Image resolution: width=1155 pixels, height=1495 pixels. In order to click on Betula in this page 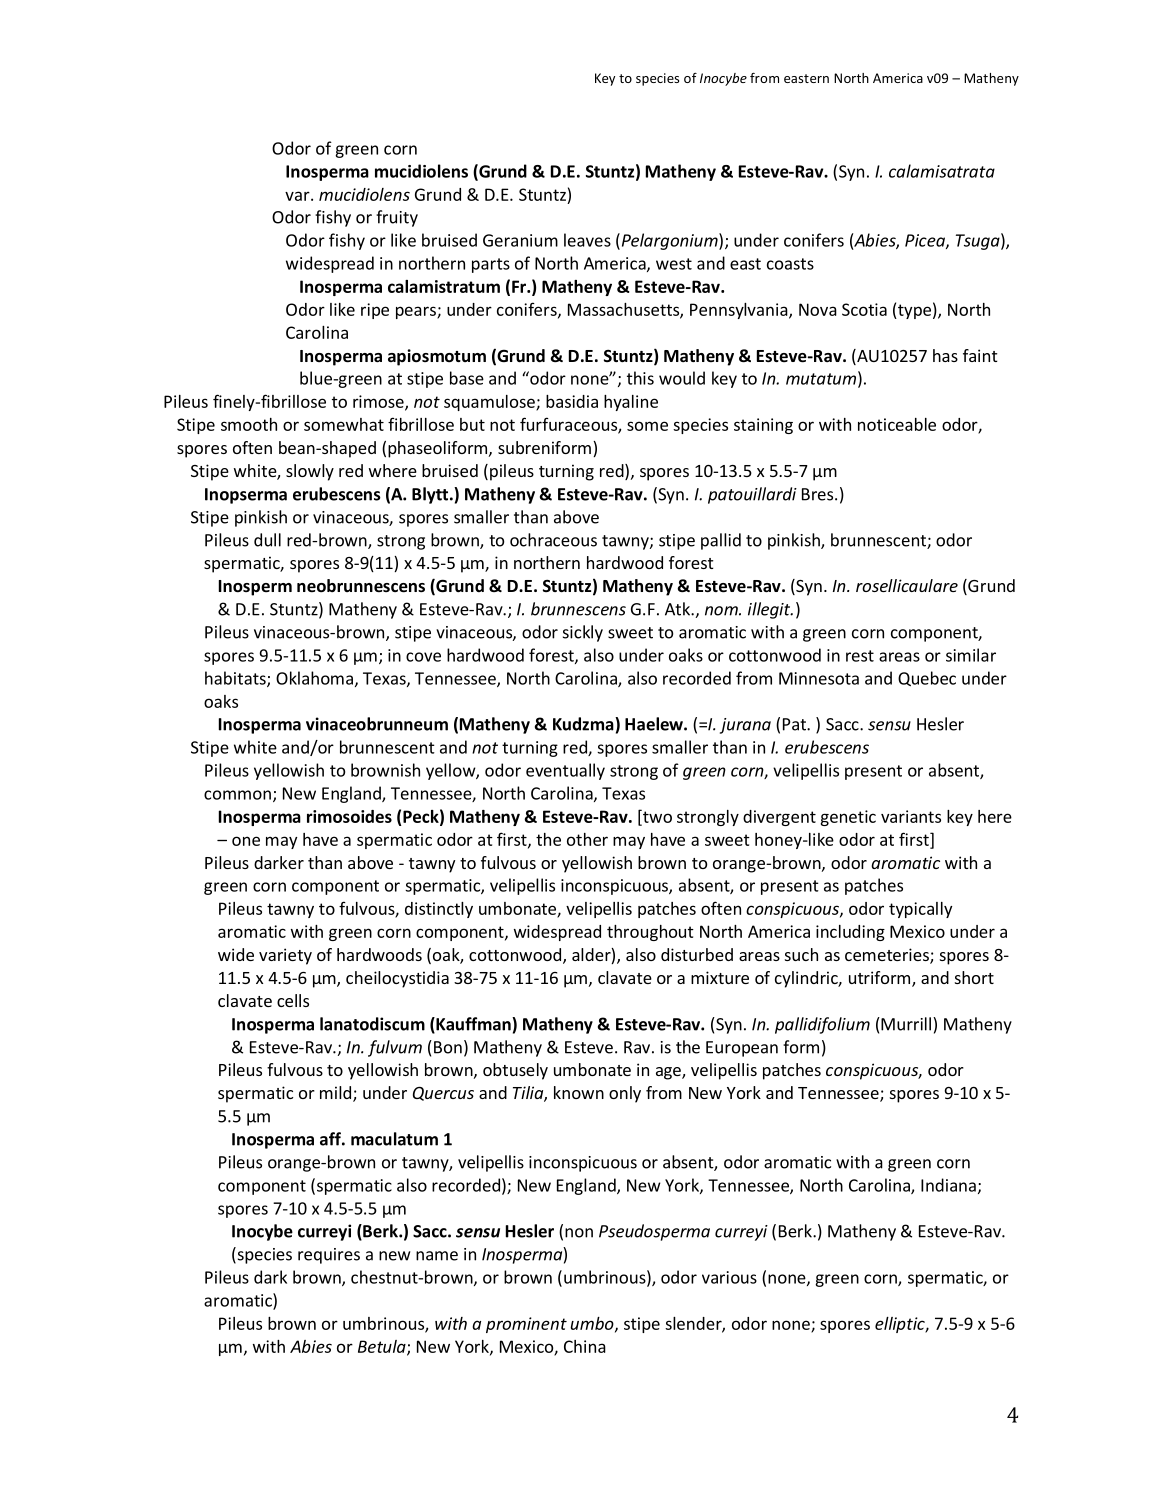, I will do `click(383, 1347)`.
